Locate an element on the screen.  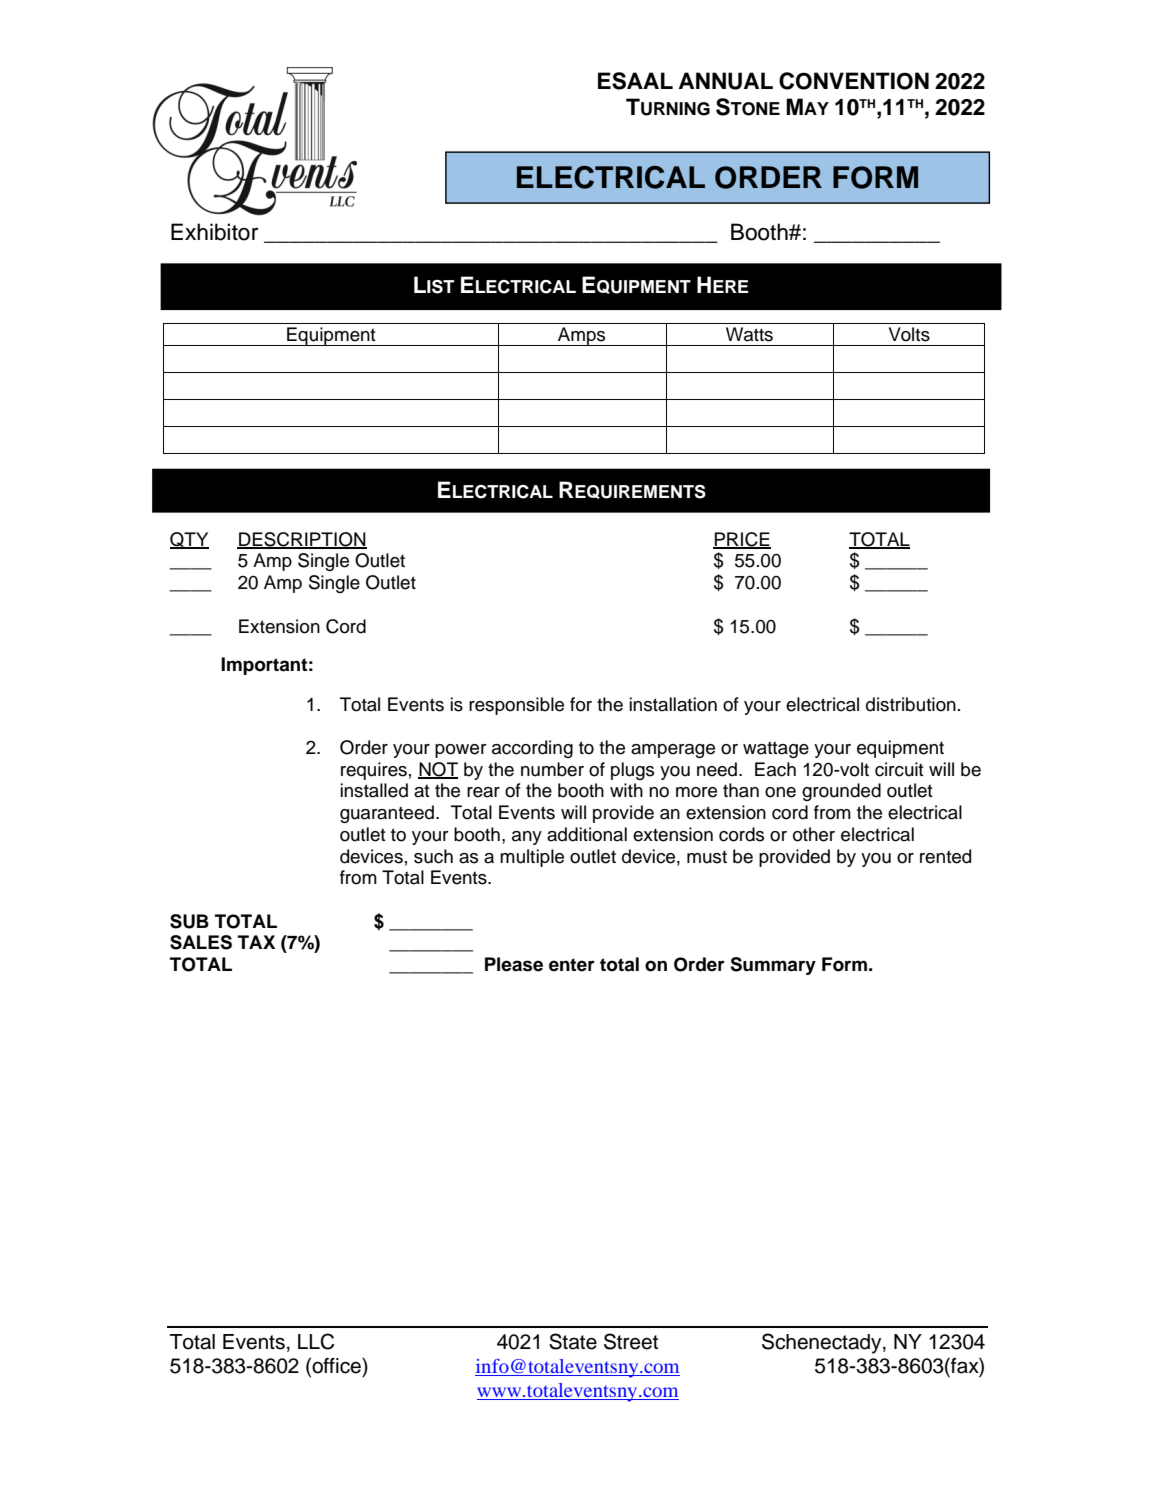
distribution is located at coordinates (911, 704).
